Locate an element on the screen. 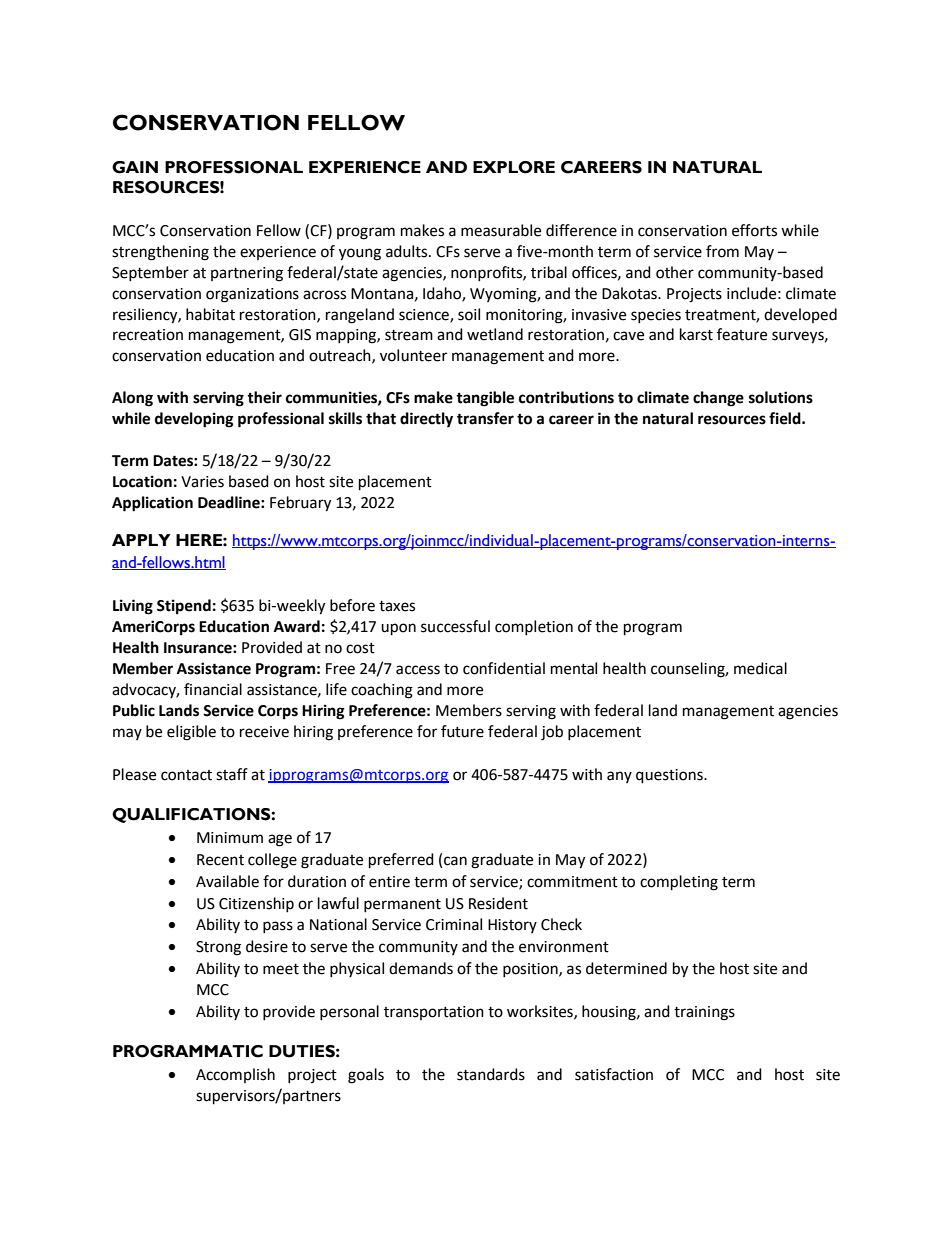 The width and height of the screenshot is (952, 1233). standards is located at coordinates (491, 1074).
